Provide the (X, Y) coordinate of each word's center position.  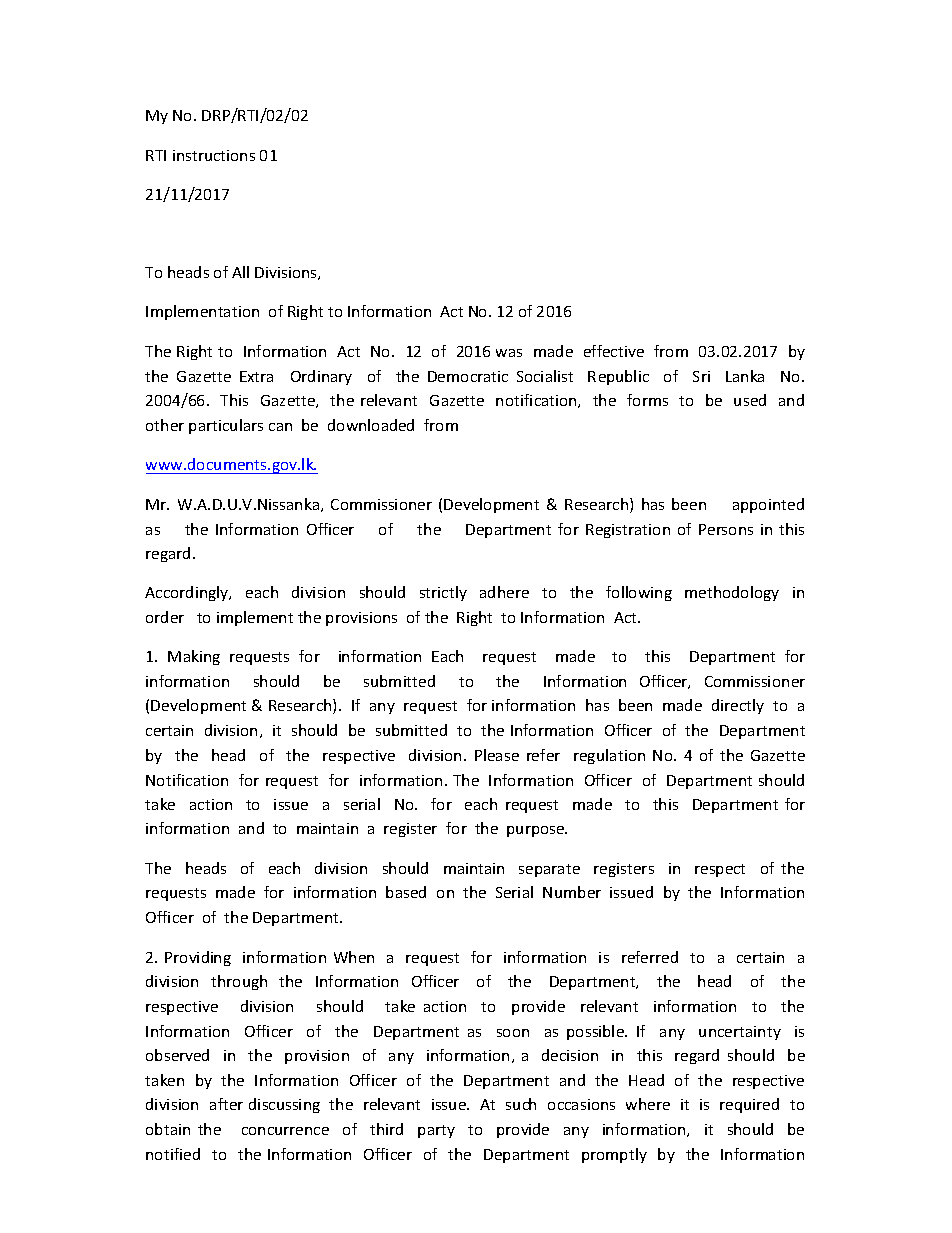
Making (194, 657)
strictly (443, 593)
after (226, 1104)
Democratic (468, 376)
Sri (701, 376)
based (406, 892)
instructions (214, 155)
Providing (198, 958)
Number (572, 892)
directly (738, 706)
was (509, 353)
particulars (226, 426)
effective (614, 351)
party (436, 1131)
